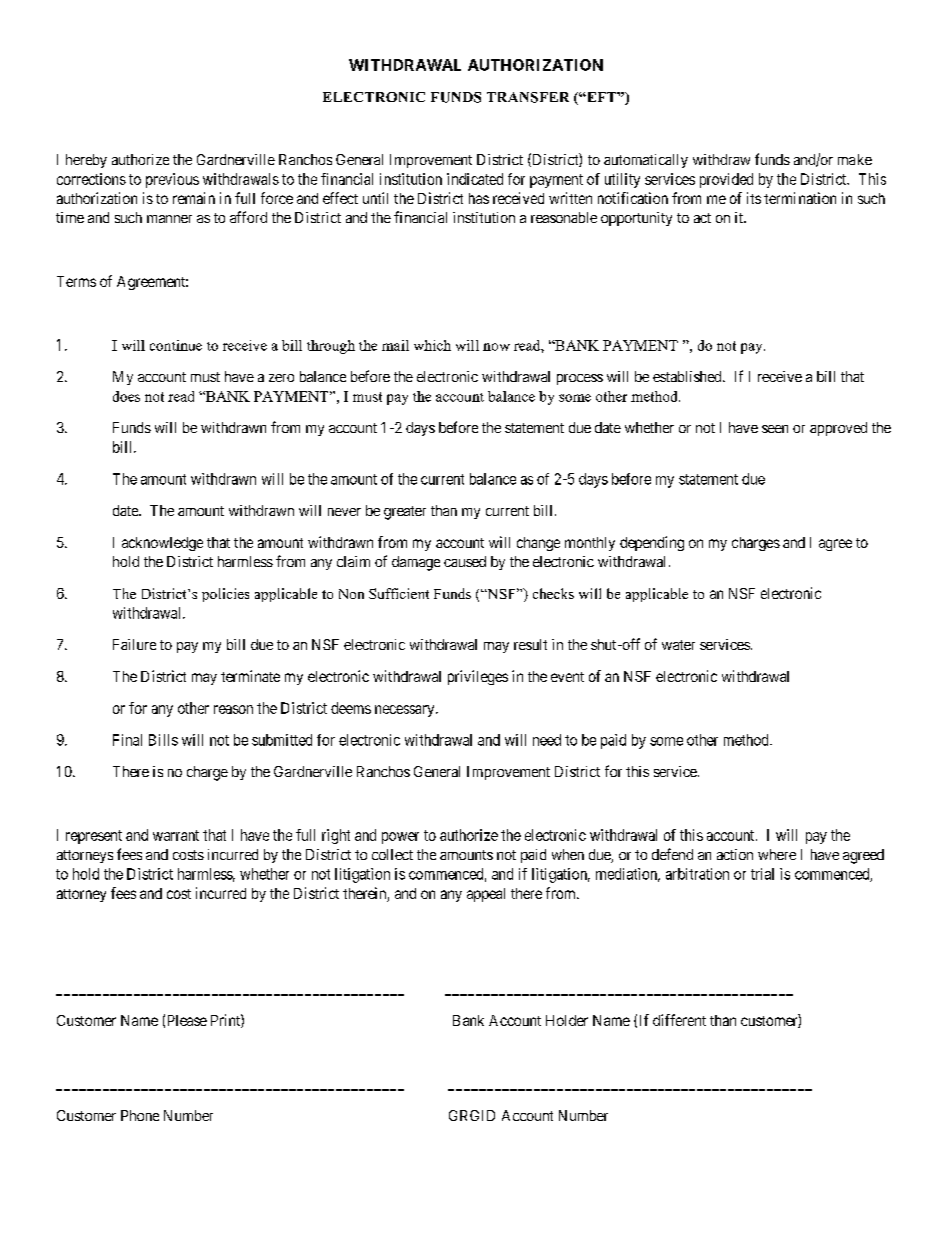 The image size is (952, 1233). Describe the element at coordinates (475, 179) in the image. I see `indicated` at that location.
